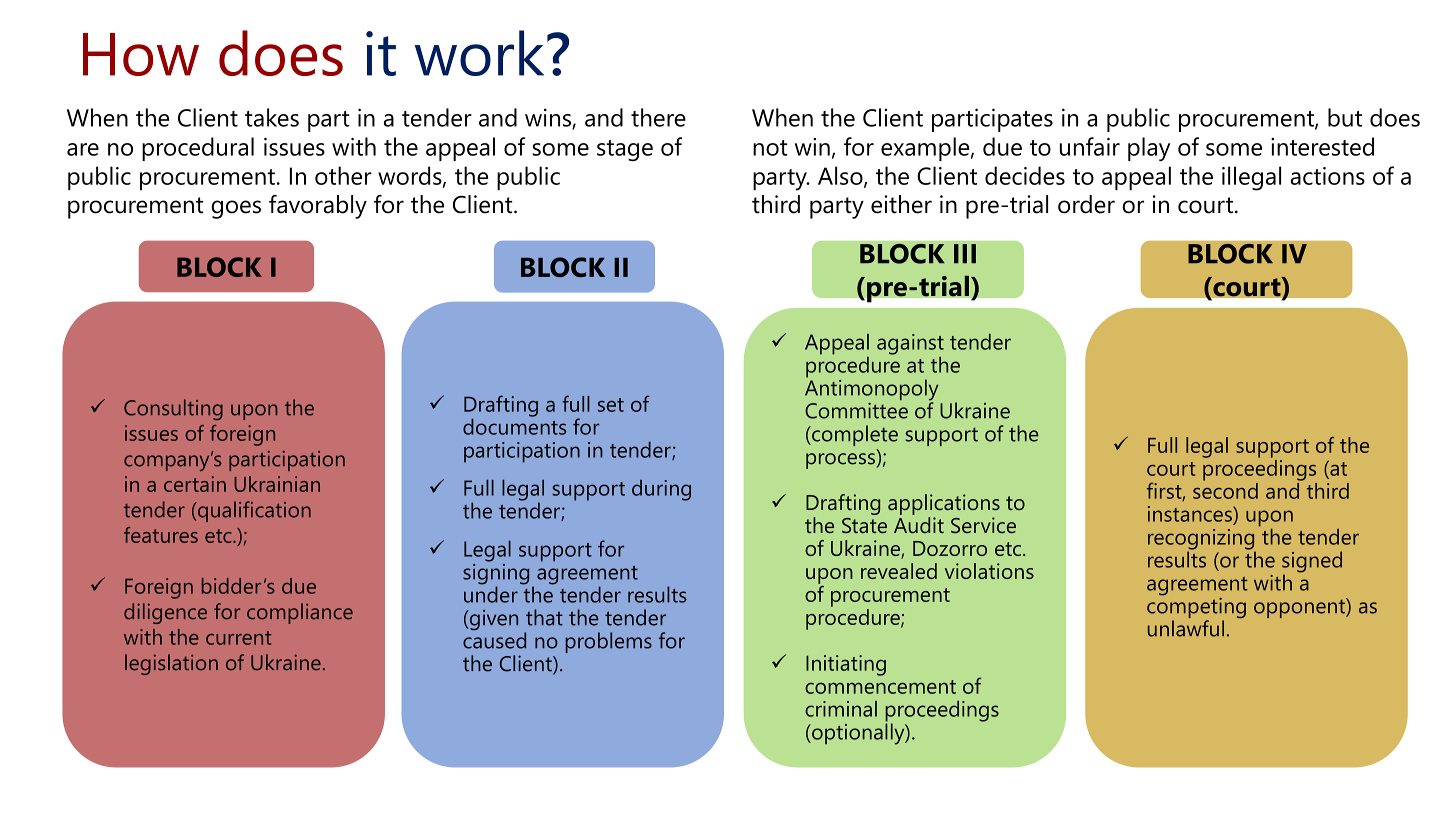 This screenshot has width=1456, height=819. I want to click on unlawful, so click(1186, 628).
